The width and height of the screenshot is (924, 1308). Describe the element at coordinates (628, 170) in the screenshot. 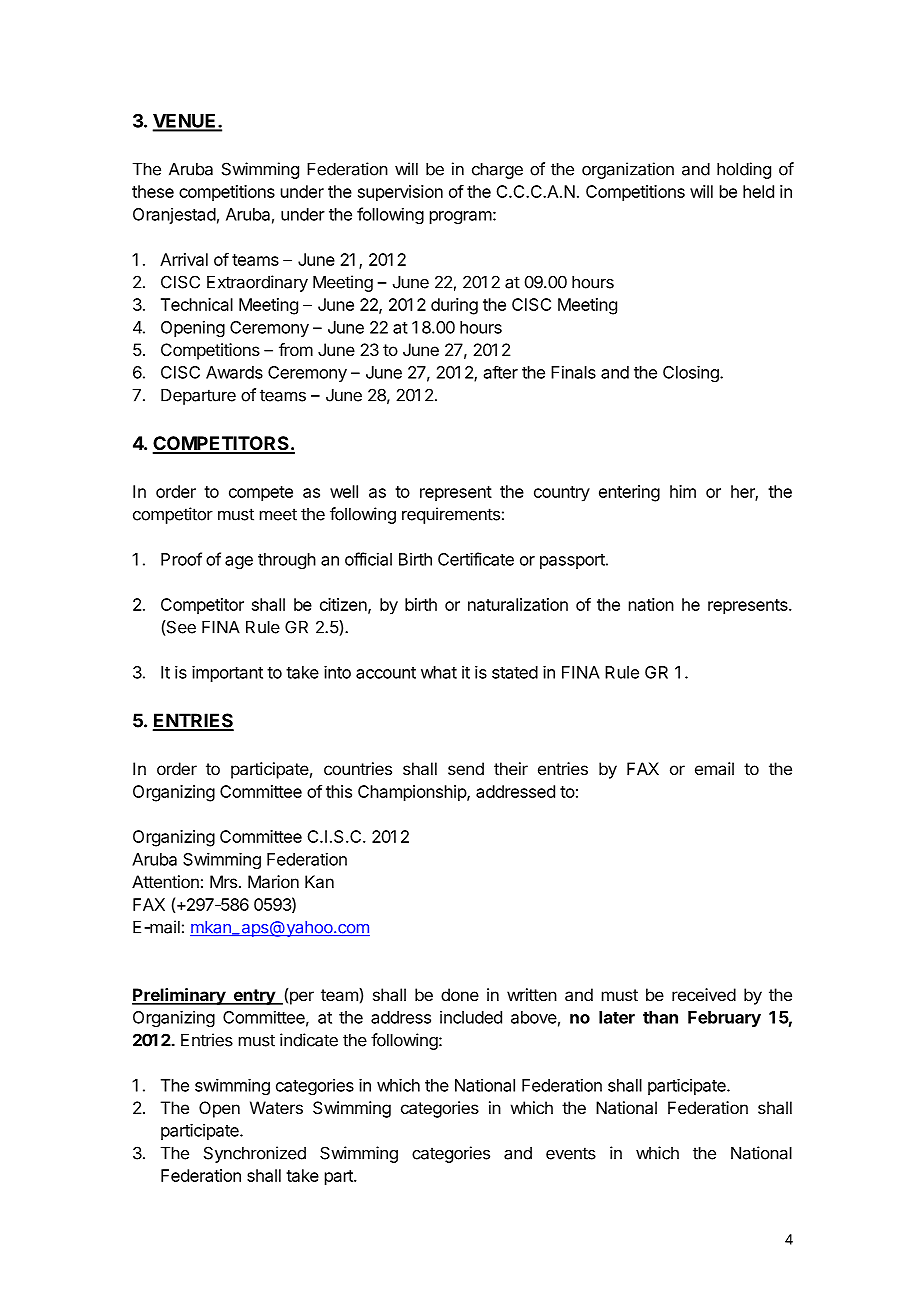

I see `organization` at that location.
